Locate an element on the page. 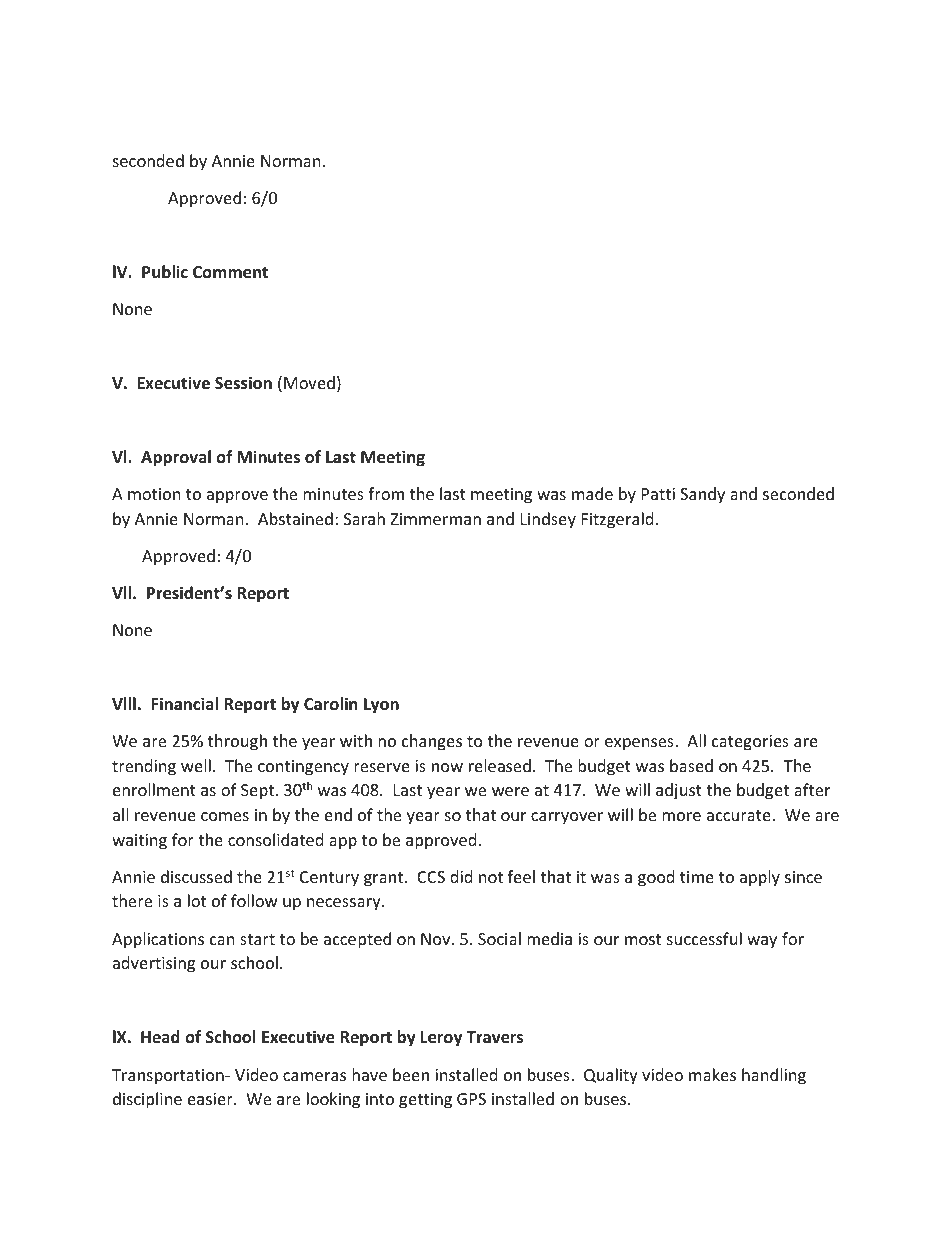 Image resolution: width=952 pixels, height=1233 pixels. Social is located at coordinates (499, 938).
